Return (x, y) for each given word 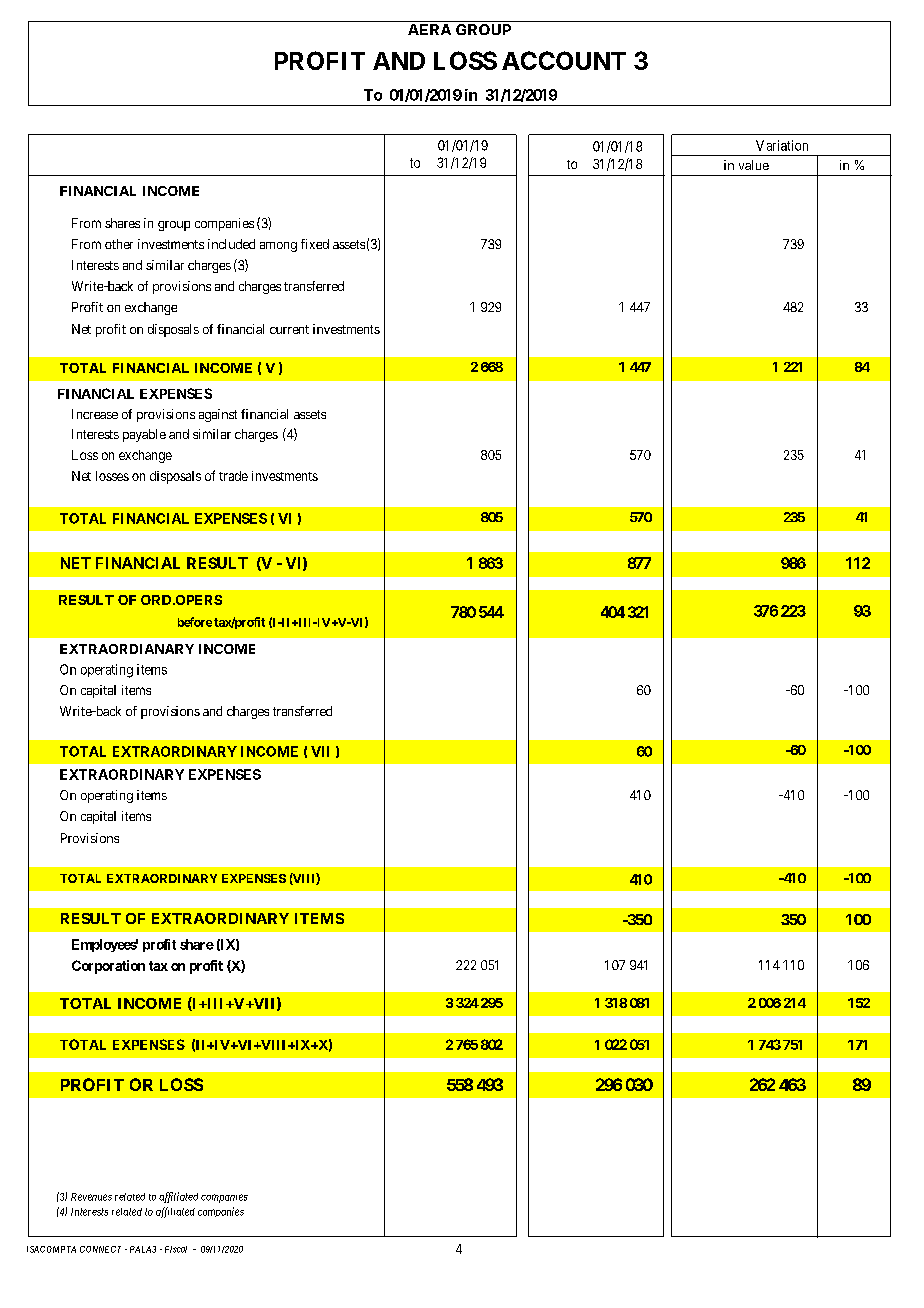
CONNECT (100, 1249)
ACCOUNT (564, 60)
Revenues (91, 1197)
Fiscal (176, 1249)
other (119, 244)
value (754, 165)
